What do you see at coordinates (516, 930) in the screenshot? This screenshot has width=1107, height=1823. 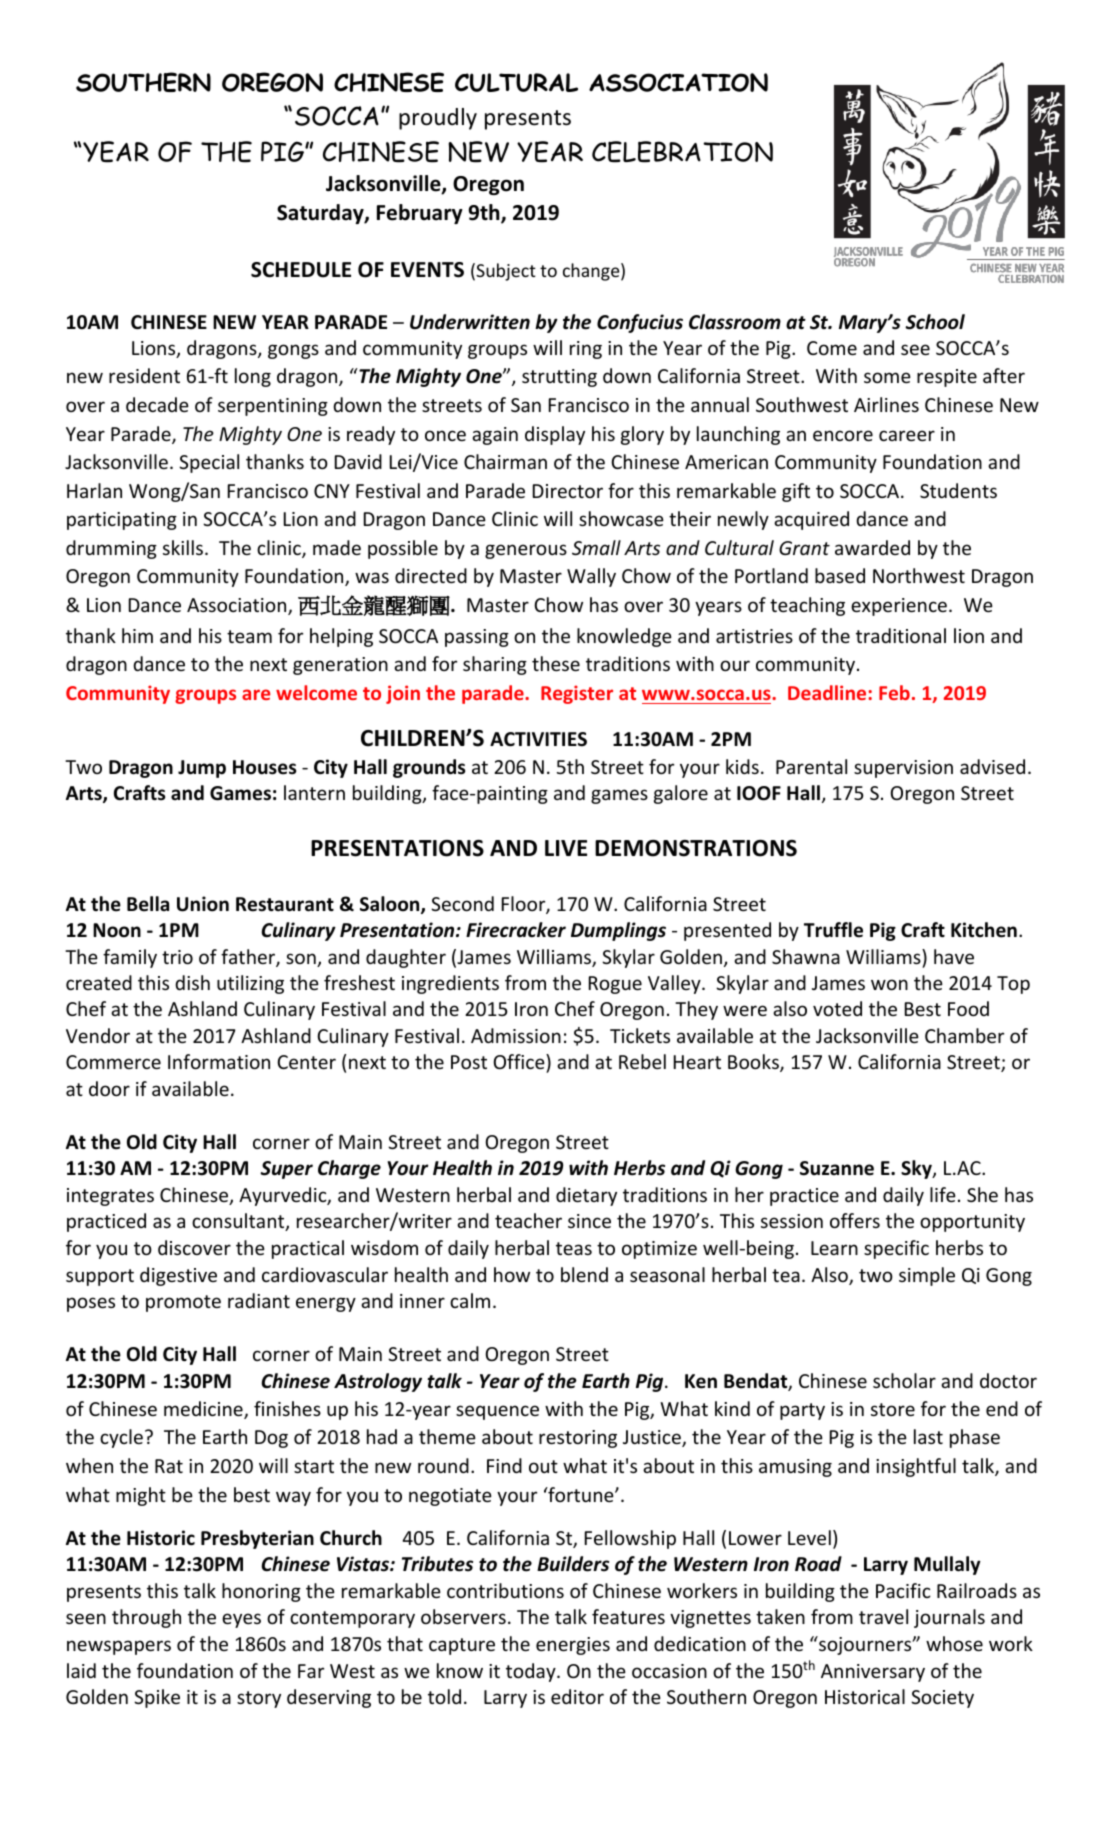 I see `Firecracker` at bounding box center [516, 930].
